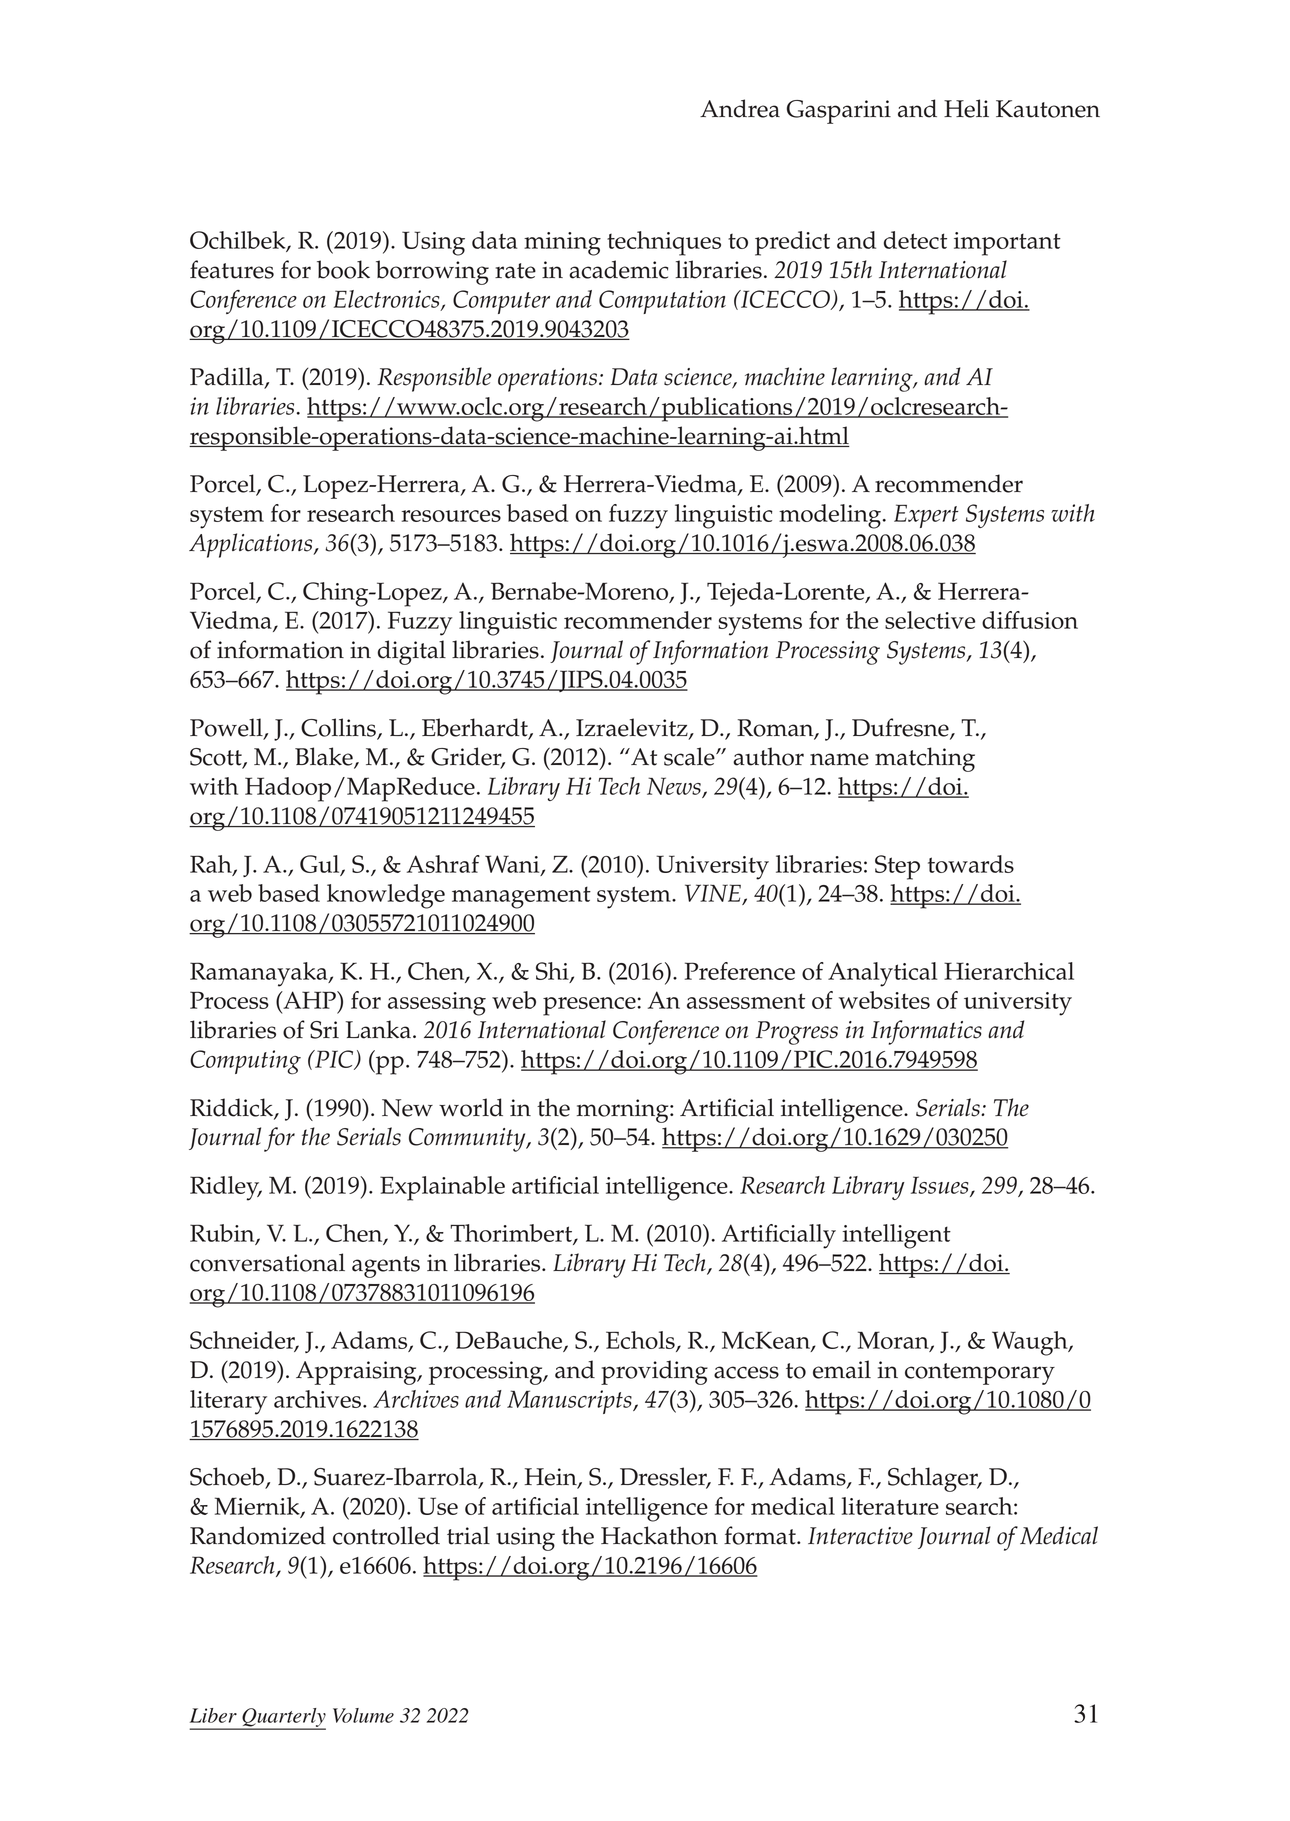 The width and height of the document is (1290, 1821). What do you see at coordinates (659, 1535) in the document?
I see `Hackathon` at bounding box center [659, 1535].
